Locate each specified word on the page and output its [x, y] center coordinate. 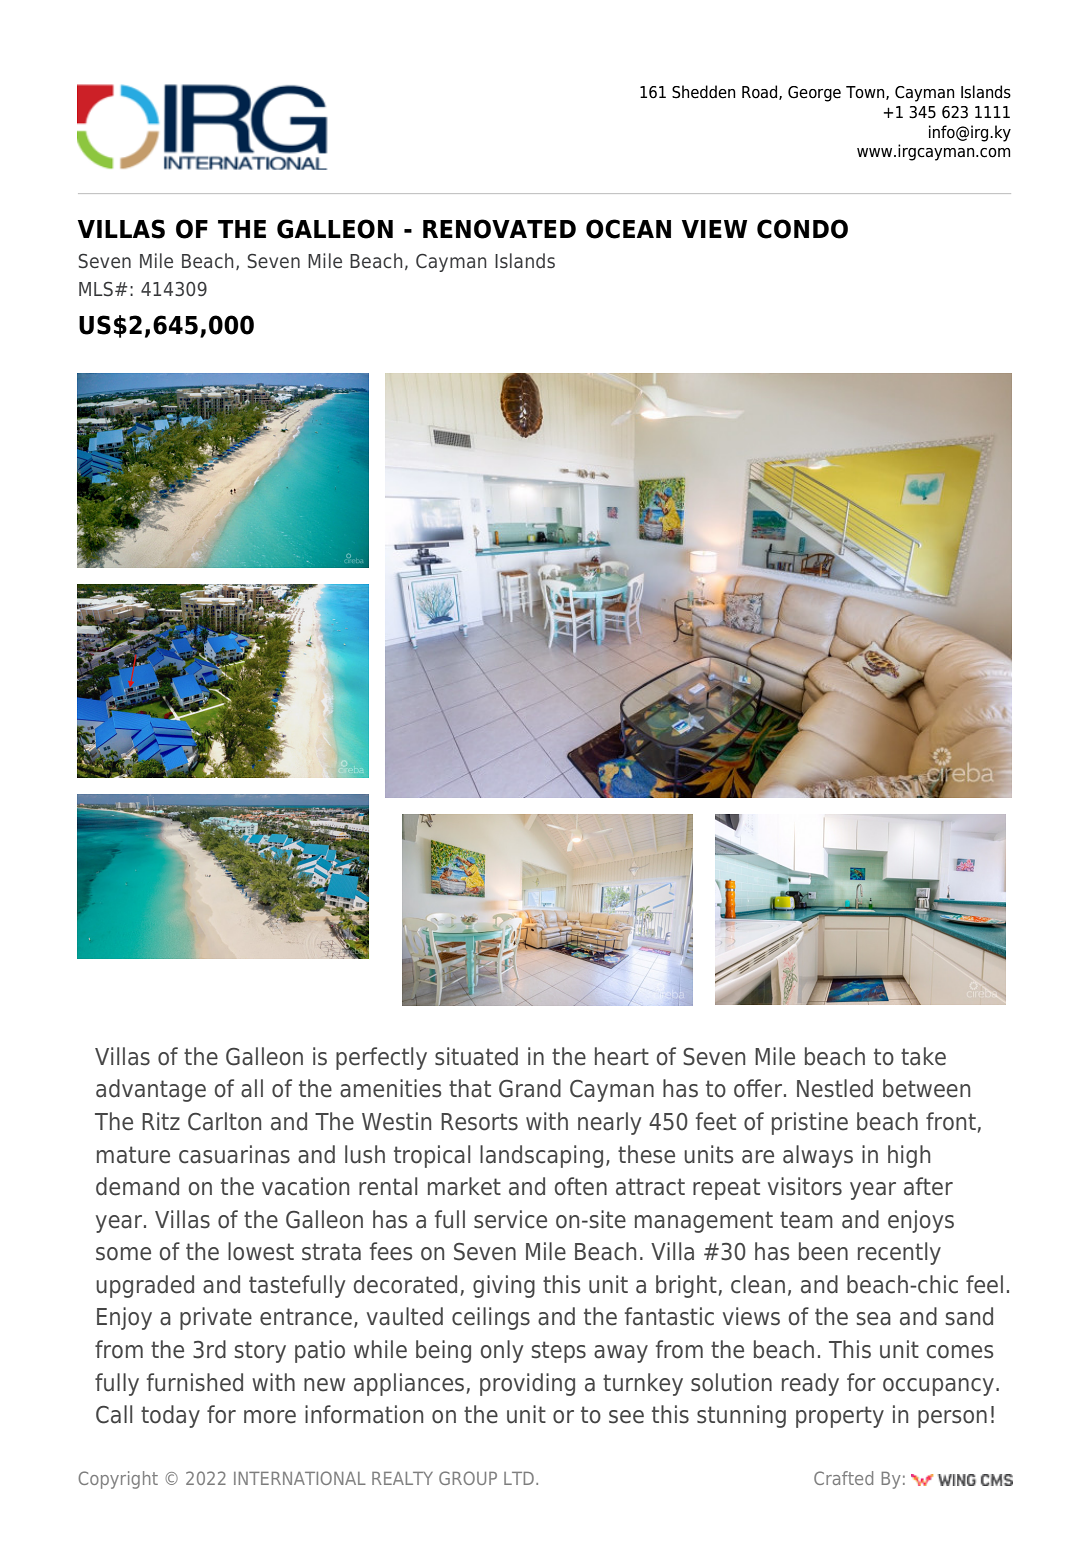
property [840, 1417]
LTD [519, 1478]
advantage [151, 1090]
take [923, 1056]
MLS [96, 289]
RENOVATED [499, 229]
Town [866, 93]
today [170, 1416]
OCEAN [628, 229]
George [814, 94]
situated [476, 1056]
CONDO [802, 229]
